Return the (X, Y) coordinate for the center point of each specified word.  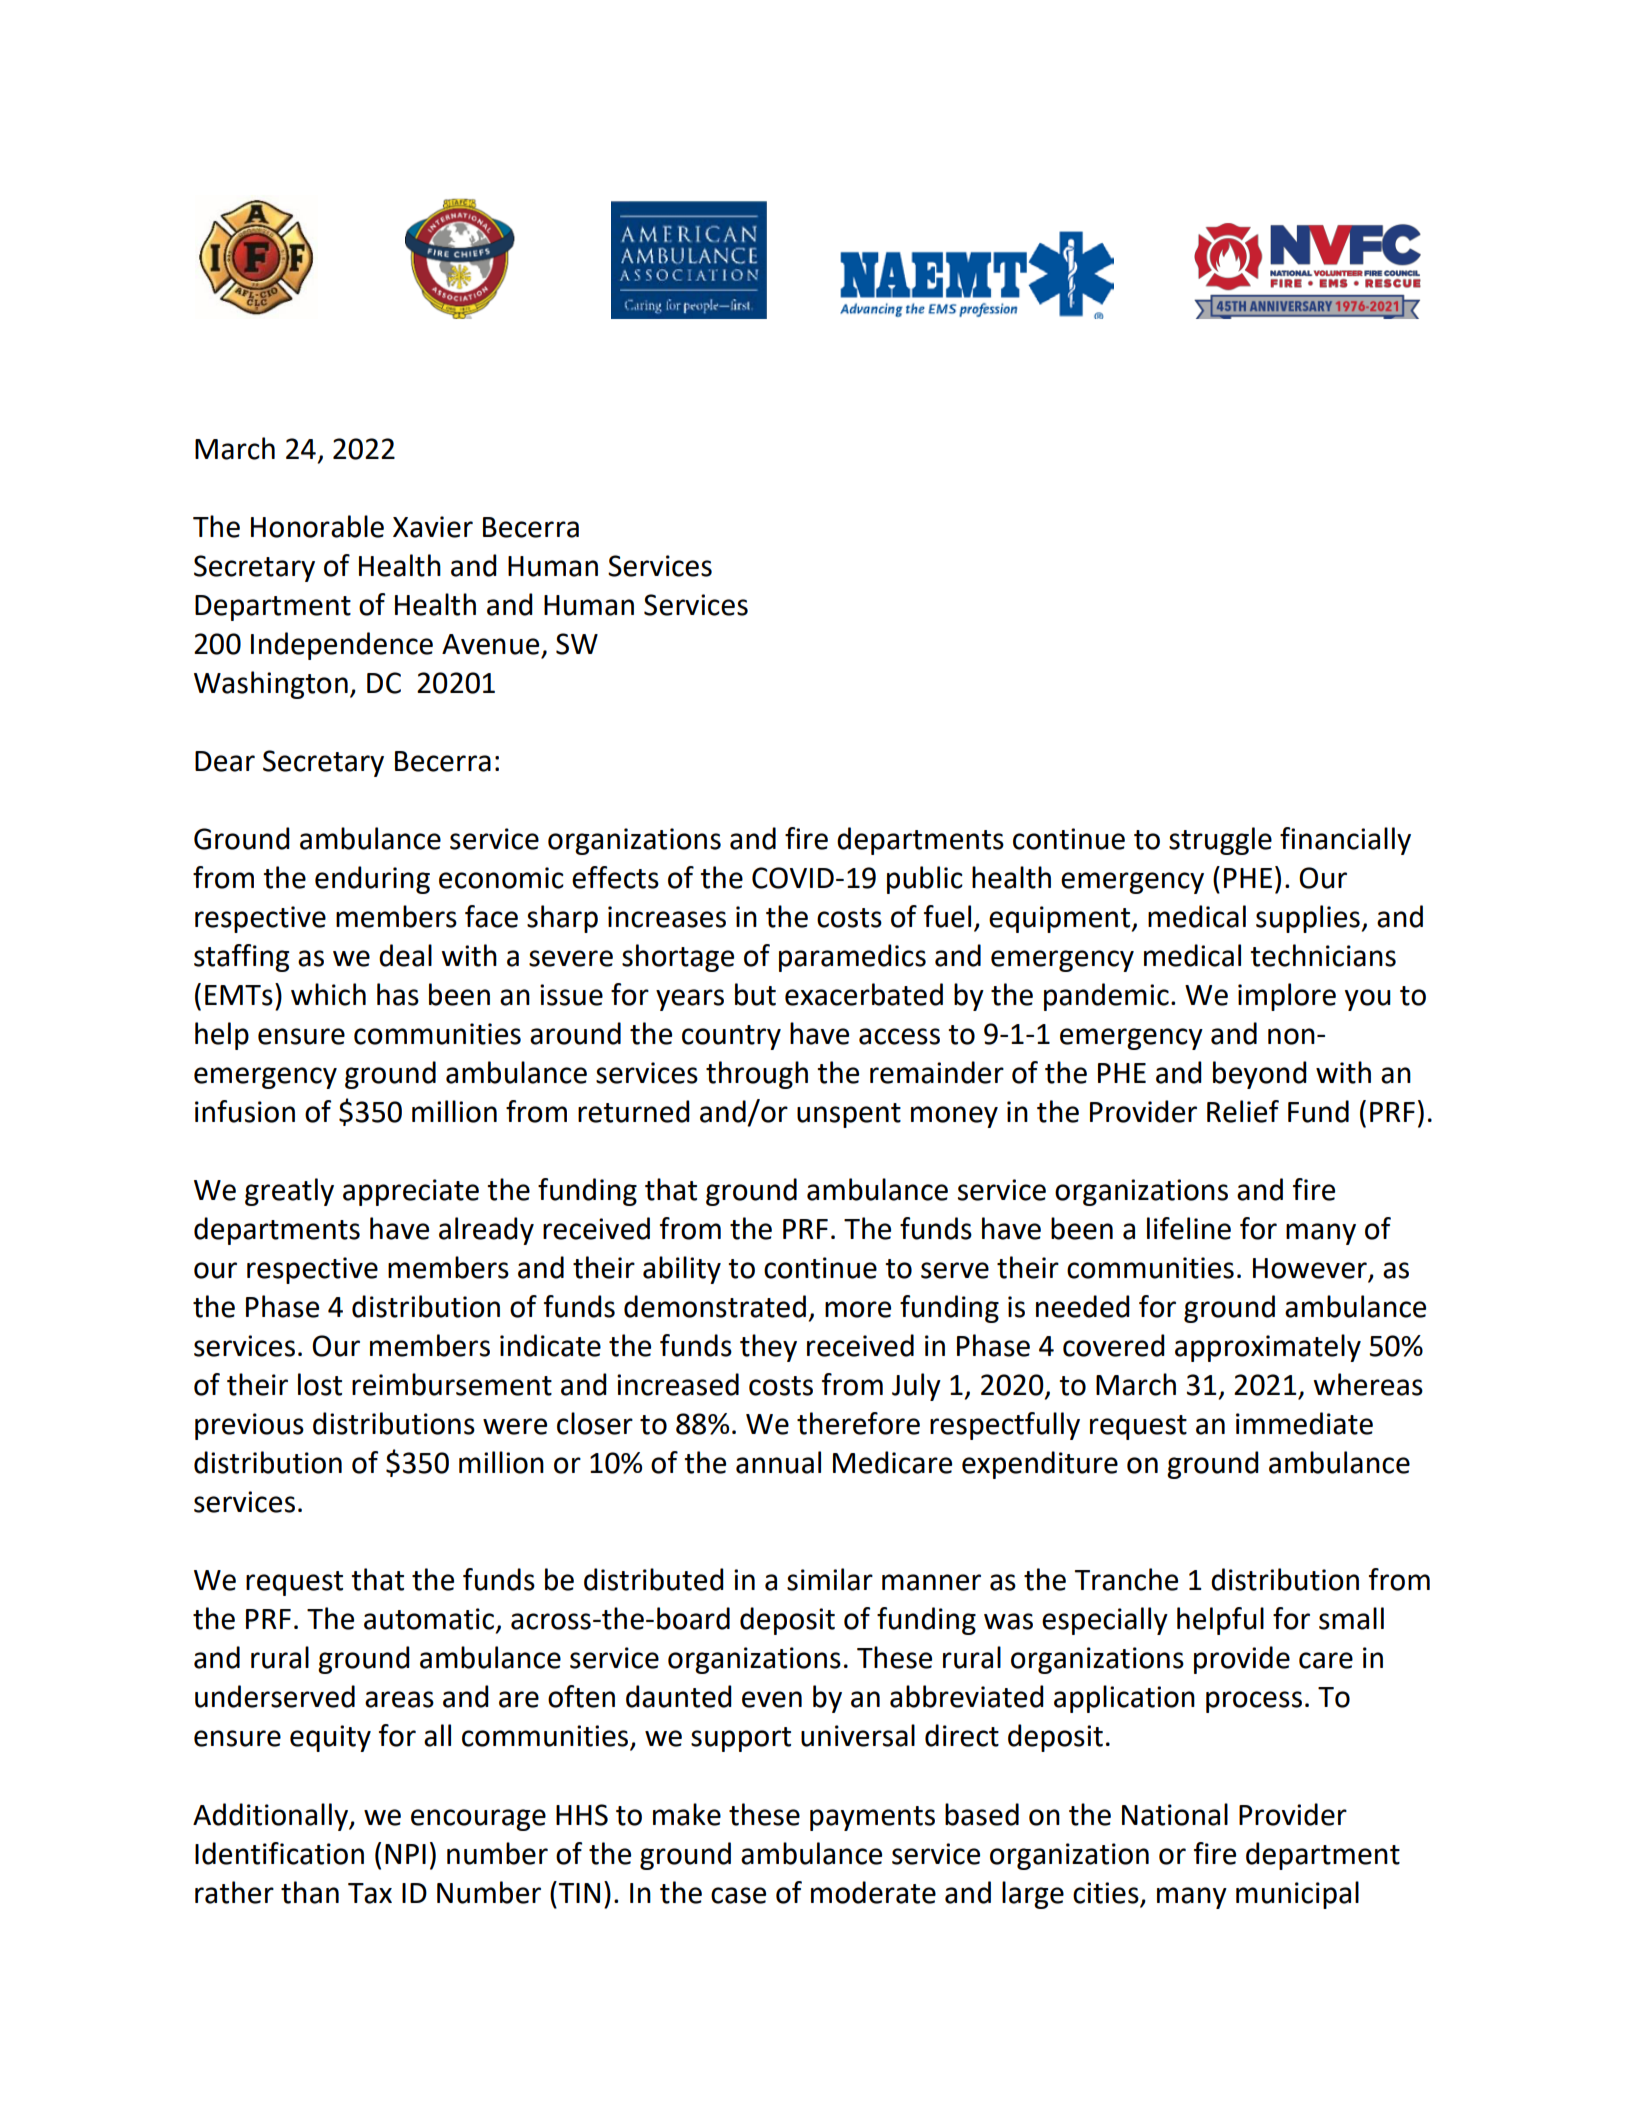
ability (682, 1270)
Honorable (317, 526)
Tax (370, 1893)
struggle (1220, 841)
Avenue (490, 644)
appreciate (411, 1192)
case (738, 1895)
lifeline (1189, 1228)
